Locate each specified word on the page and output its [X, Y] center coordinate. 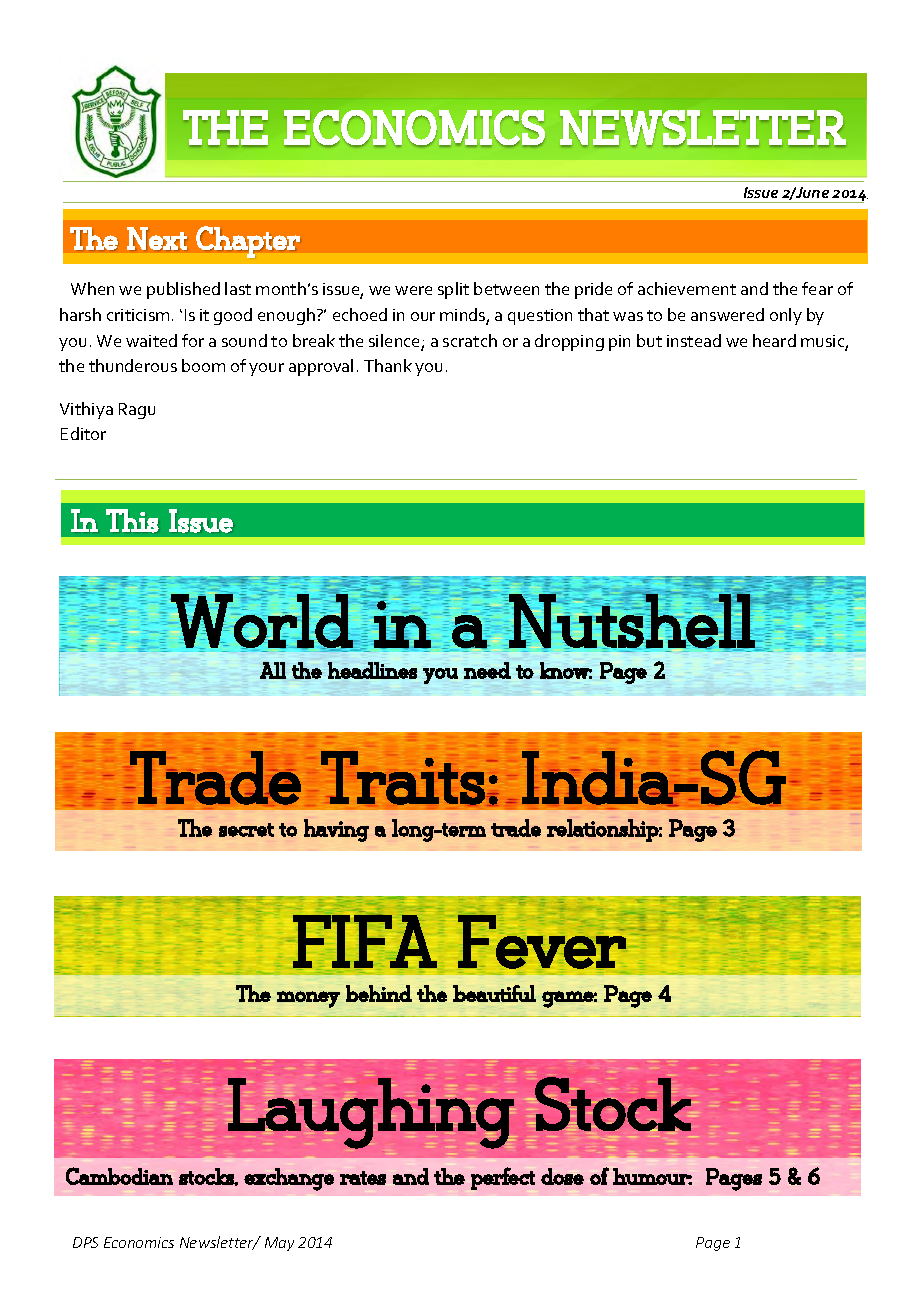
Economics [139, 1242]
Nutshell [632, 621]
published [183, 290]
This [132, 521]
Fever [542, 941]
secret [246, 830]
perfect [503, 1178]
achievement [687, 288]
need [487, 670]
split [453, 290]
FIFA [365, 941]
